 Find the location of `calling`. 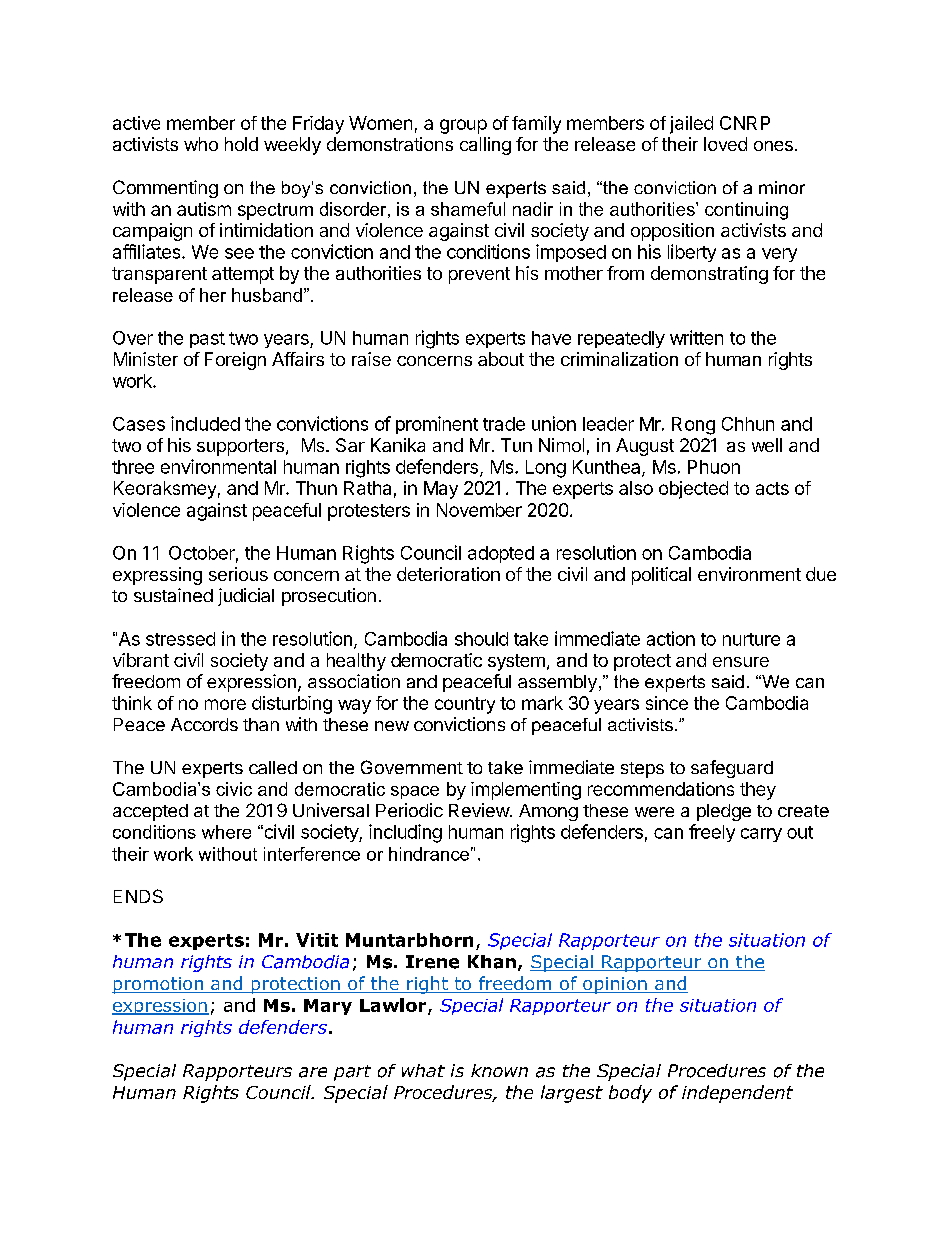

calling is located at coordinates (485, 146).
